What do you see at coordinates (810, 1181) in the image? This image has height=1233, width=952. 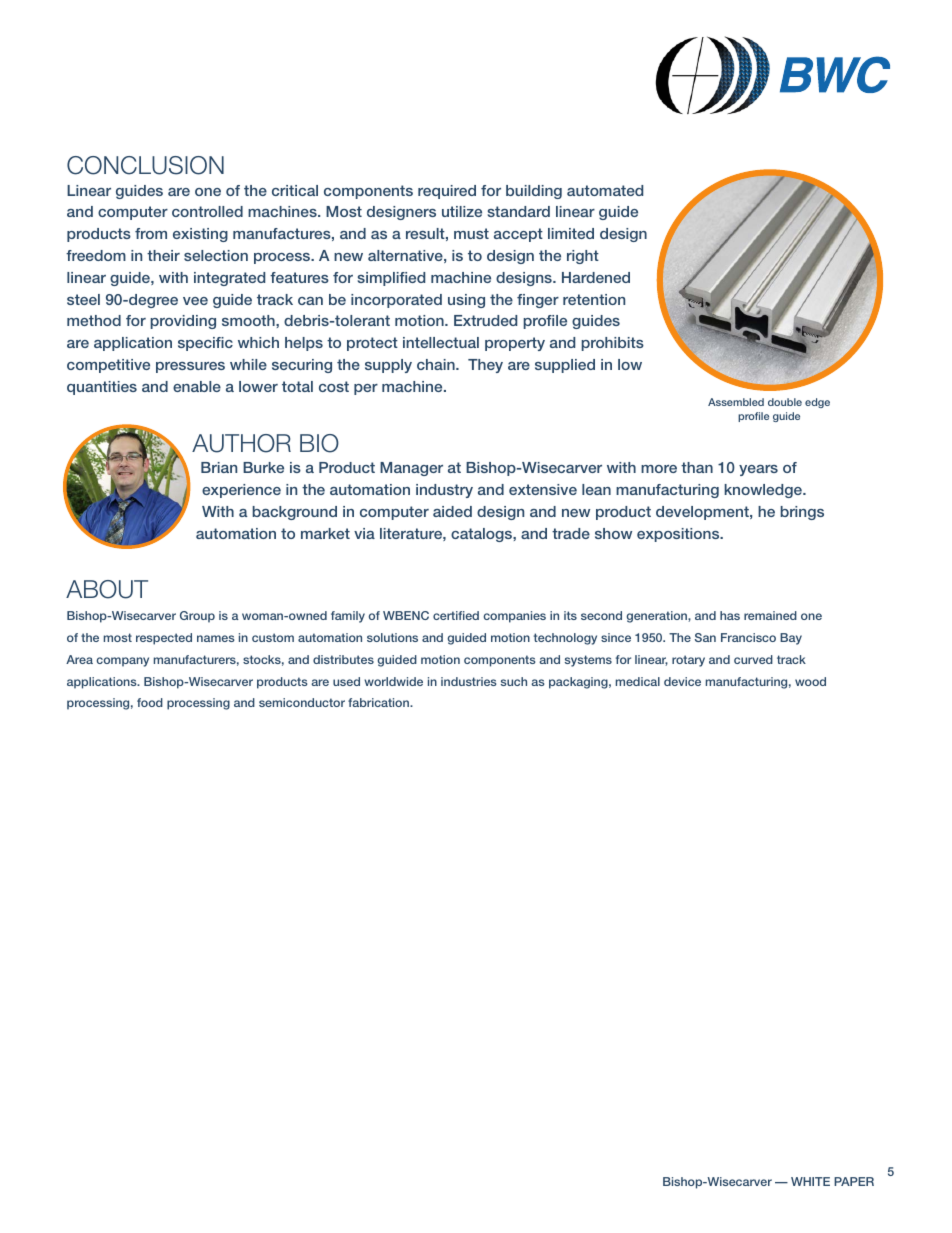 I see `WHITE` at bounding box center [810, 1181].
